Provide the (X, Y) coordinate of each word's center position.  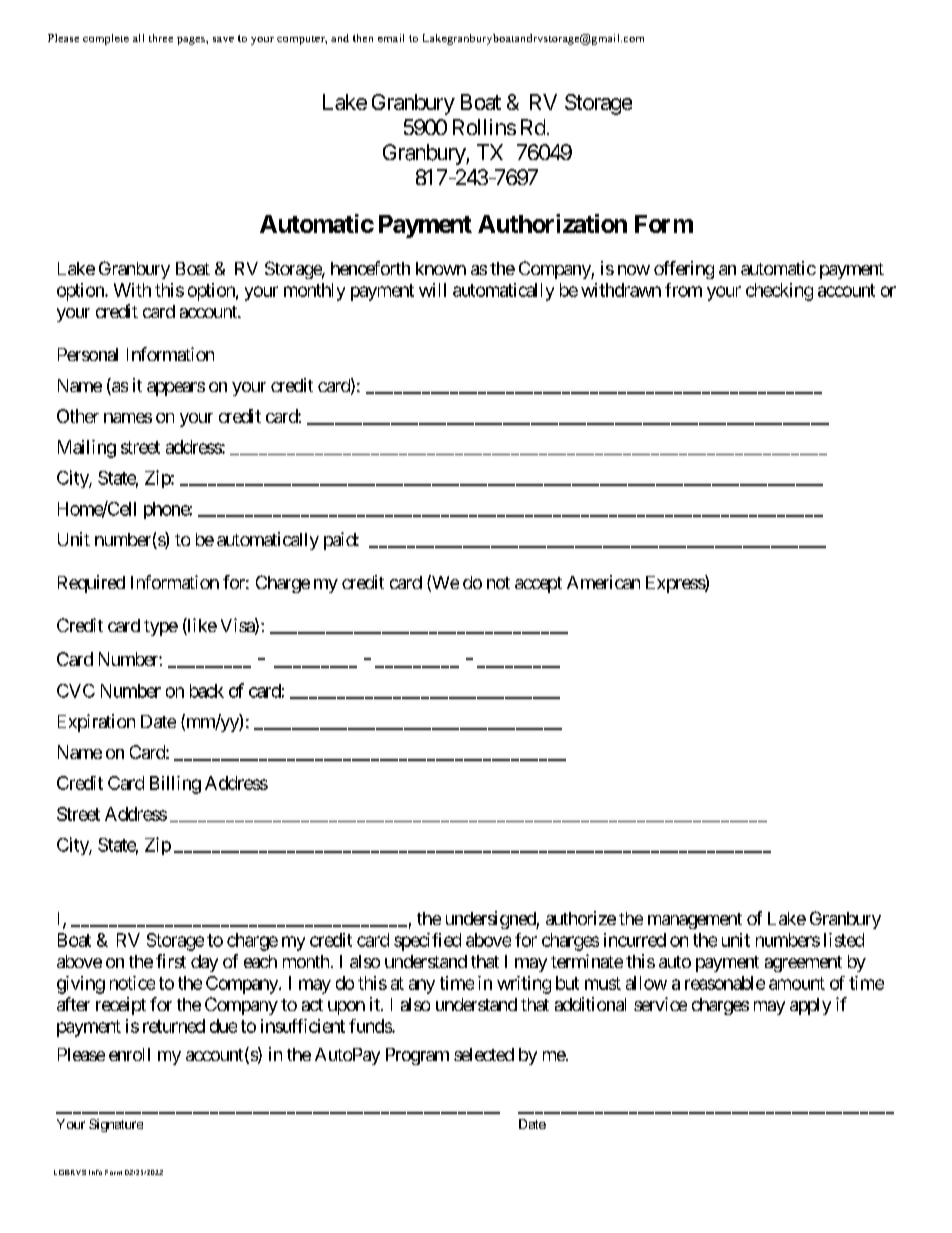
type (161, 628)
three (161, 38)
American (603, 582)
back (207, 691)
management (695, 921)
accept (538, 585)
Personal (88, 354)
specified (427, 942)
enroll (129, 1054)
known (441, 268)
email (391, 38)
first (171, 961)
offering (684, 270)
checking (779, 292)
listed (844, 940)
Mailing (87, 449)
